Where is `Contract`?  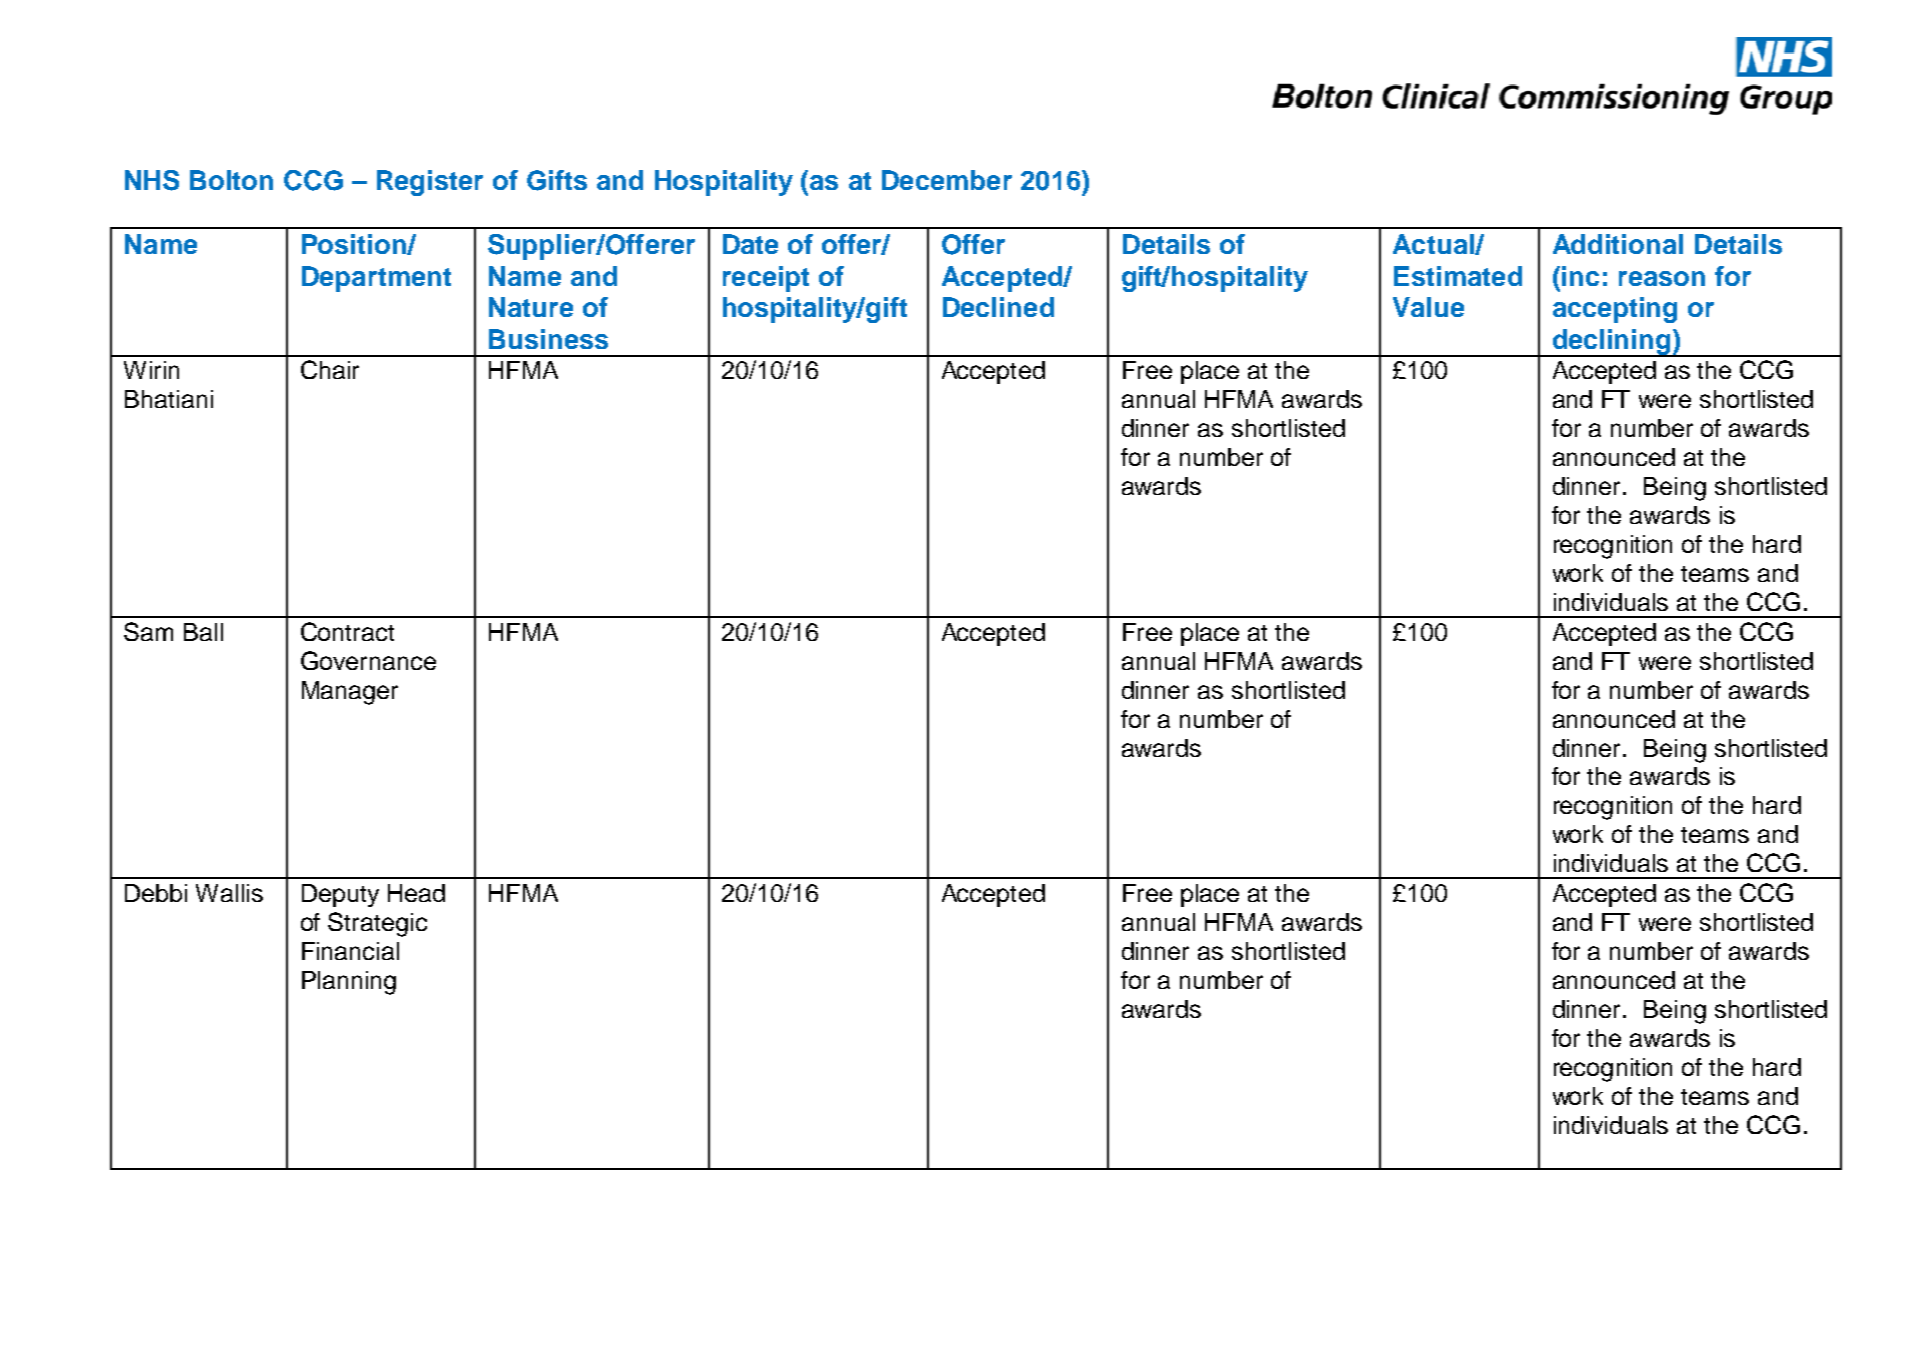
Contract is located at coordinates (347, 631).
